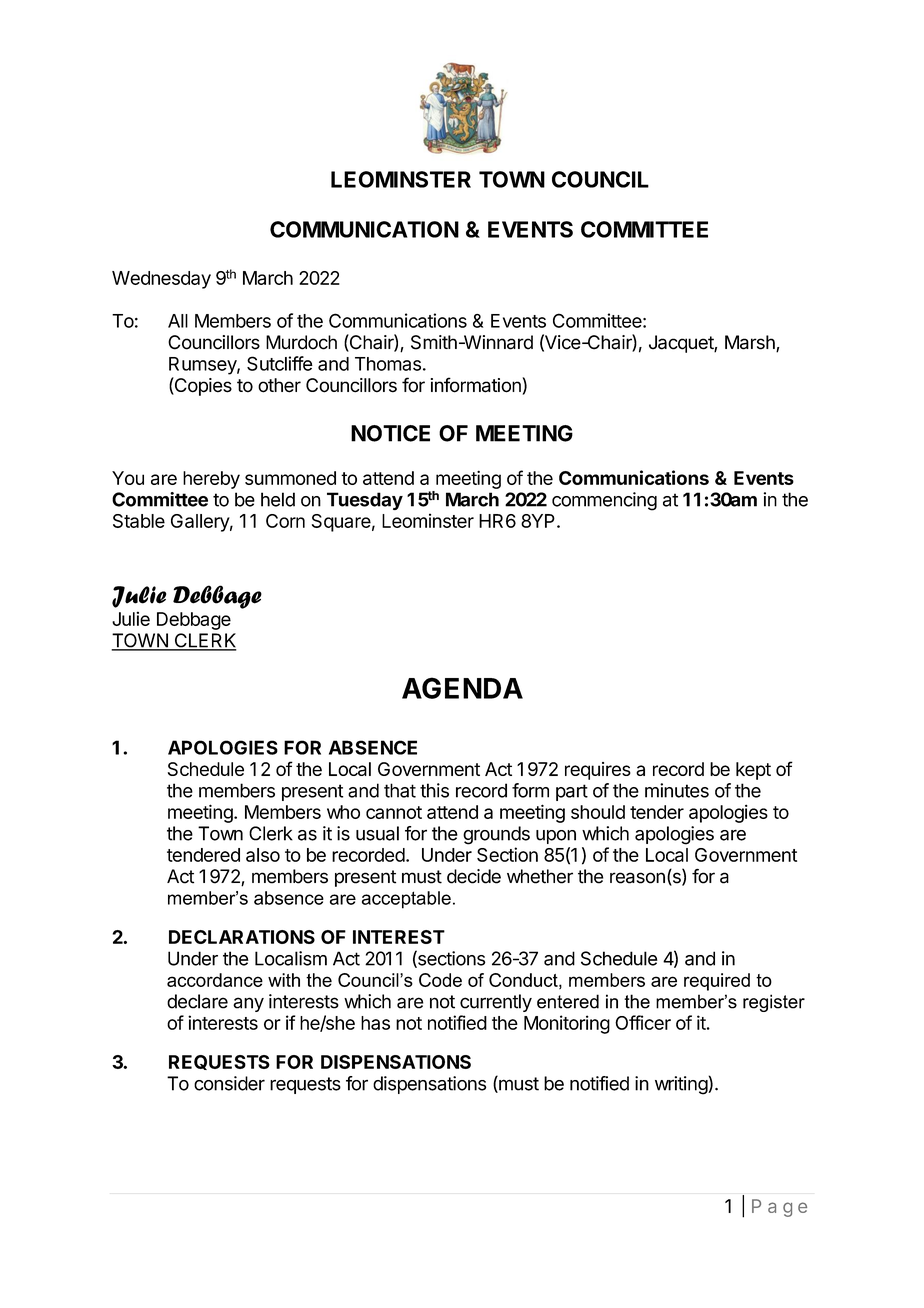  I want to click on Tuesday, so click(365, 501).
